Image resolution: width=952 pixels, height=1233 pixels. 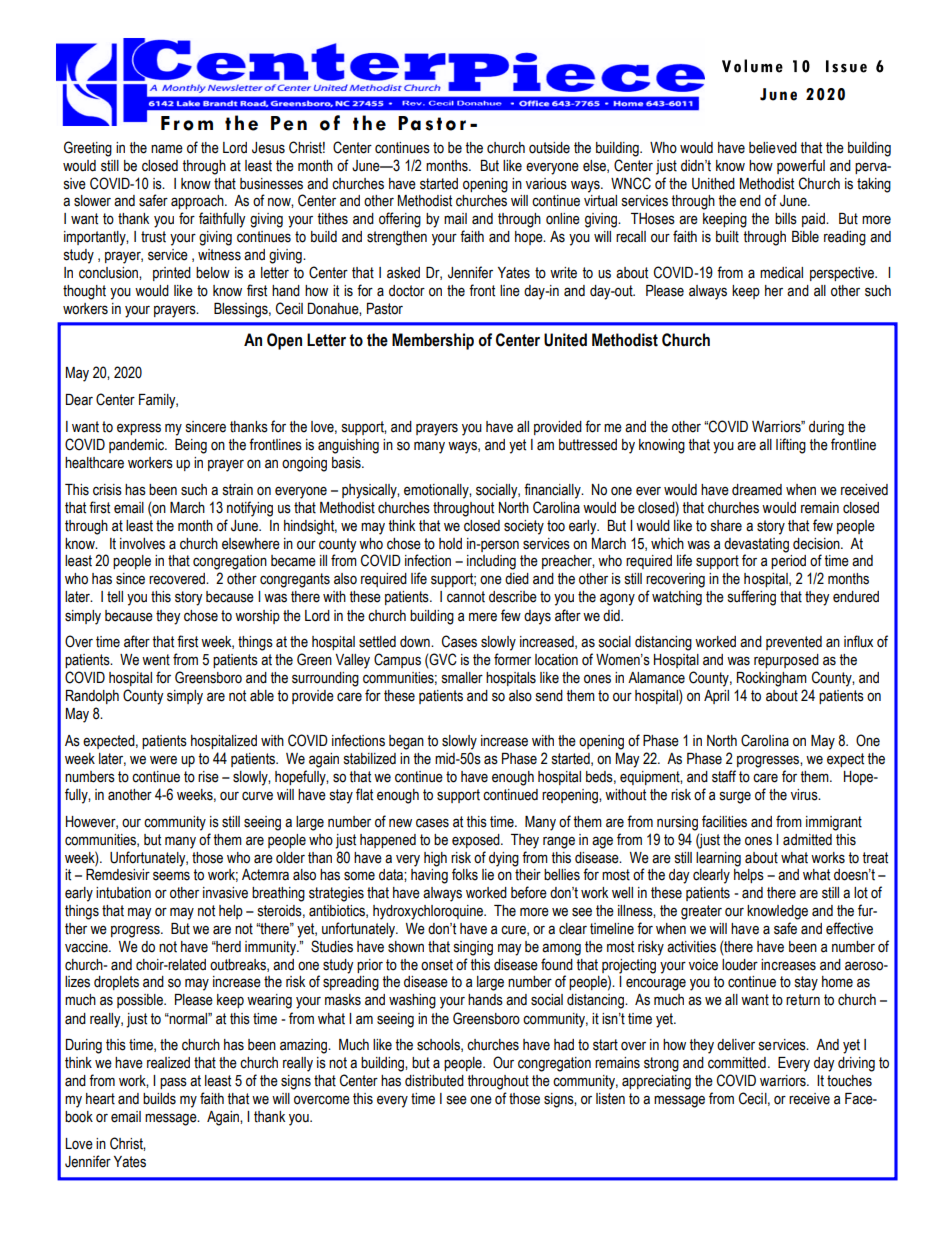 What do you see at coordinates (168, 1063) in the screenshot?
I see `realized` at bounding box center [168, 1063].
